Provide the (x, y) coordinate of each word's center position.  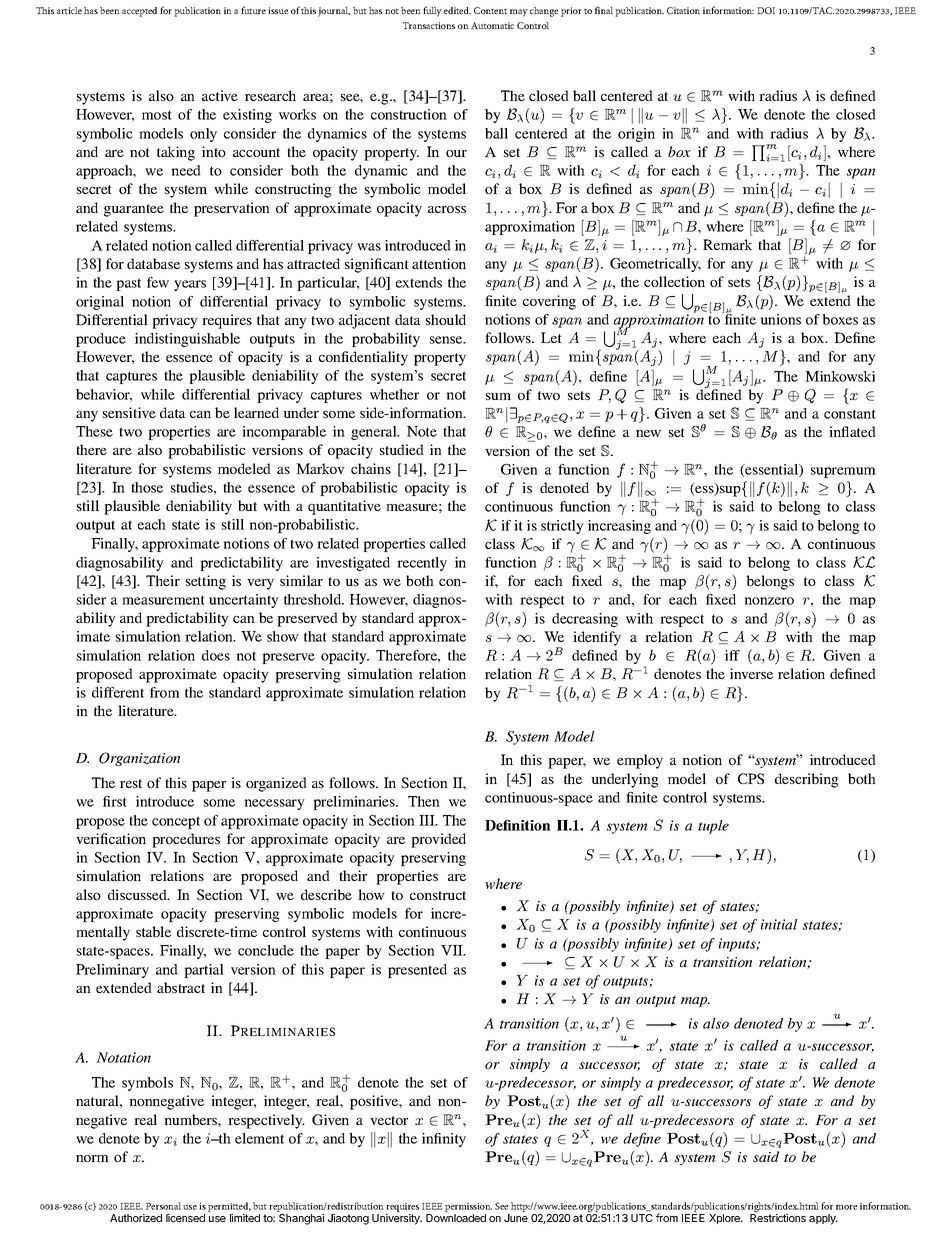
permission (468, 1209)
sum (498, 396)
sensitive (129, 412)
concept (176, 822)
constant (850, 414)
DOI (766, 10)
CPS (751, 778)
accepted (139, 12)
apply (823, 1219)
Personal (163, 1206)
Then (424, 801)
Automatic (492, 25)
